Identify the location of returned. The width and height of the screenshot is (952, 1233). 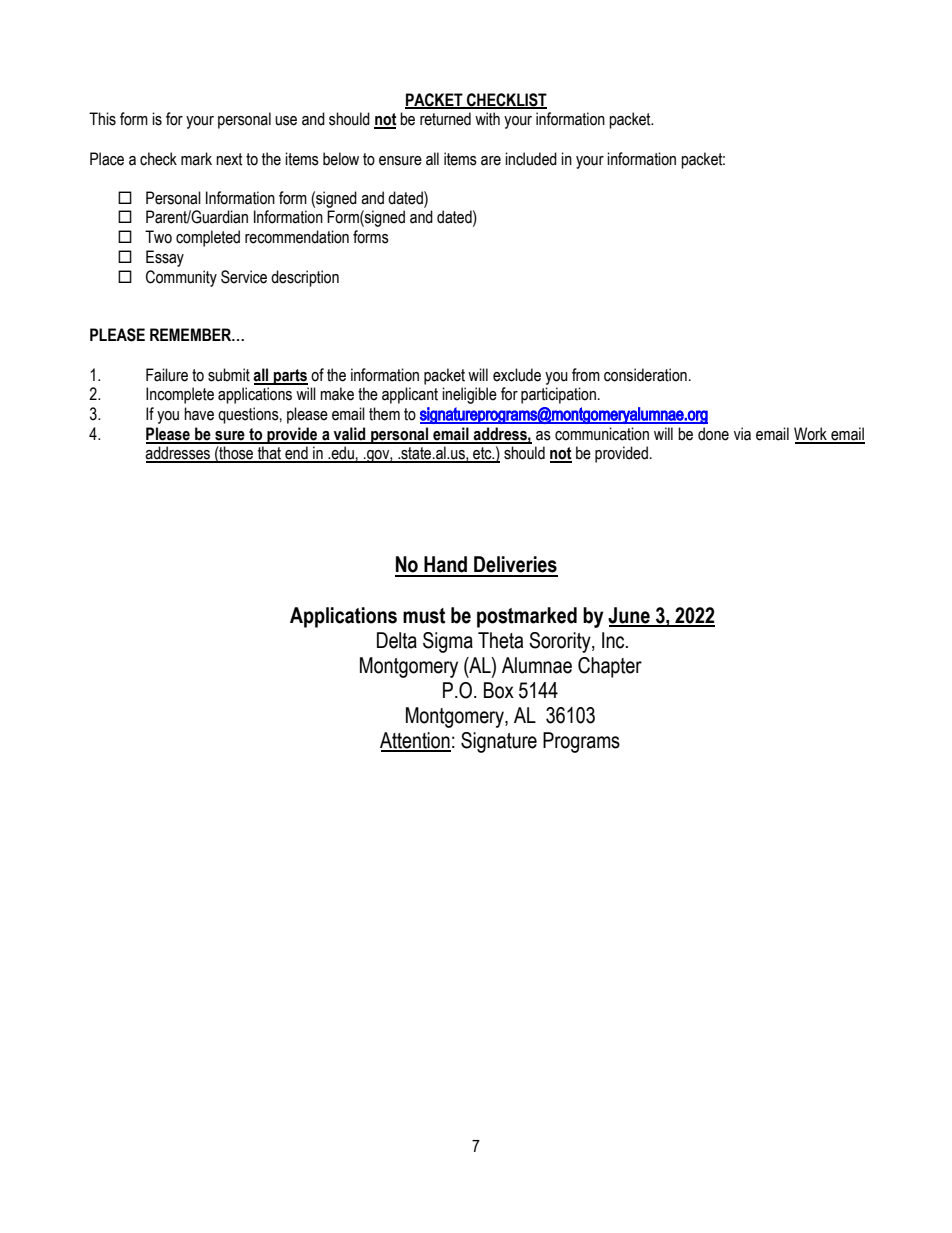
(445, 119).
